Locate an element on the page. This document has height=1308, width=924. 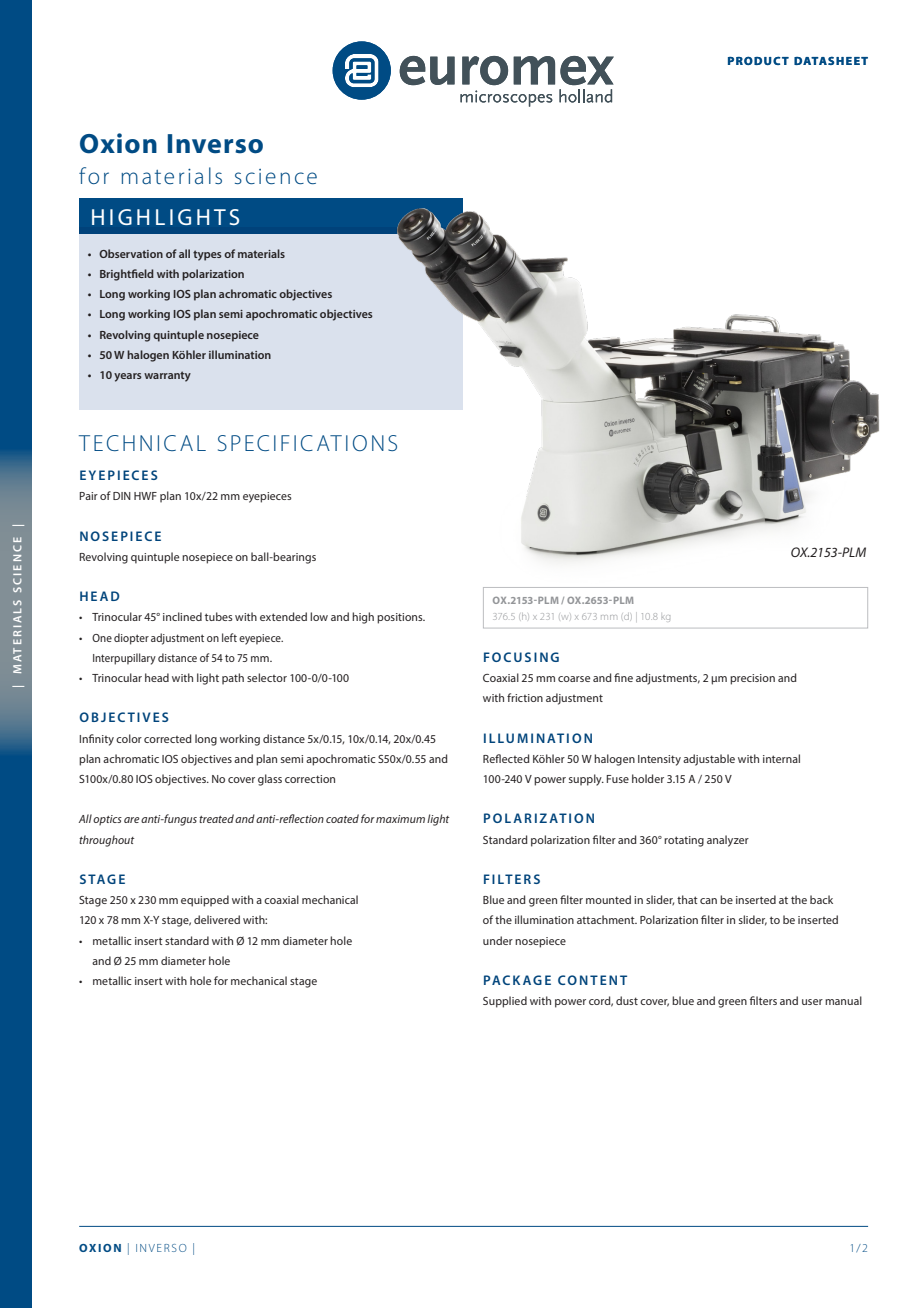
delivered is located at coordinates (217, 919).
